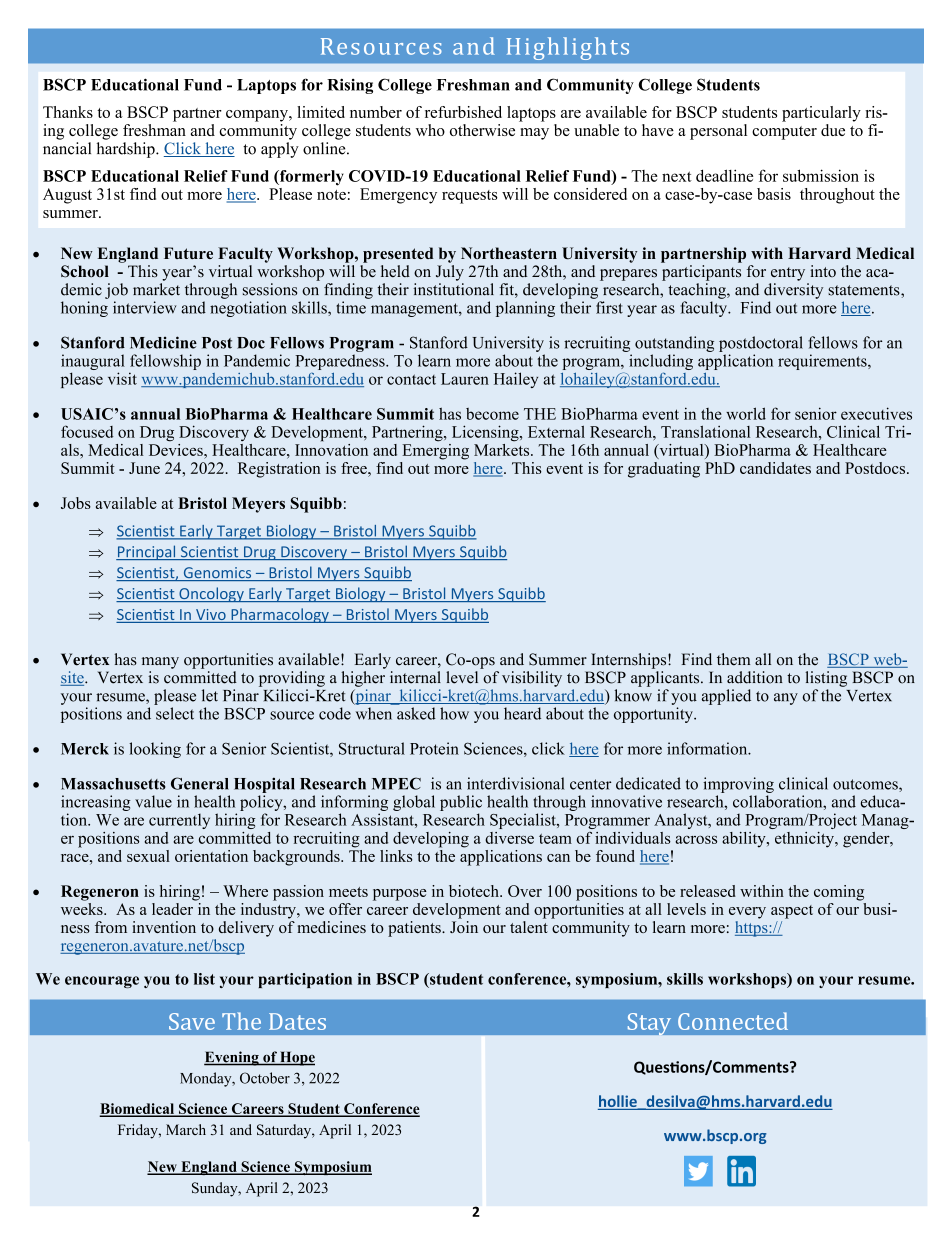  Describe the element at coordinates (649, 1024) in the screenshot. I see `Stay` at that location.
